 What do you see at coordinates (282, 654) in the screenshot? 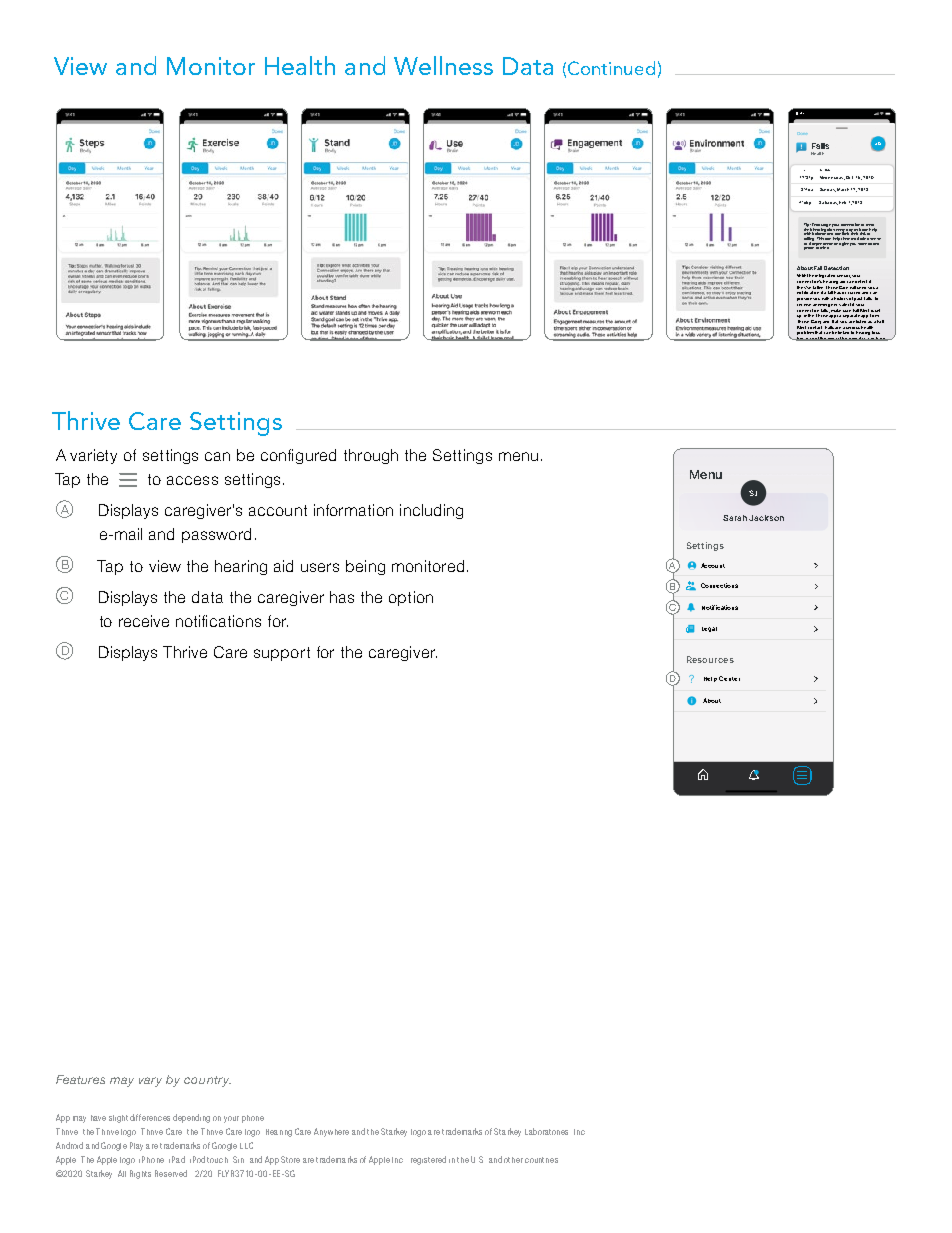
I see `support` at bounding box center [282, 654].
